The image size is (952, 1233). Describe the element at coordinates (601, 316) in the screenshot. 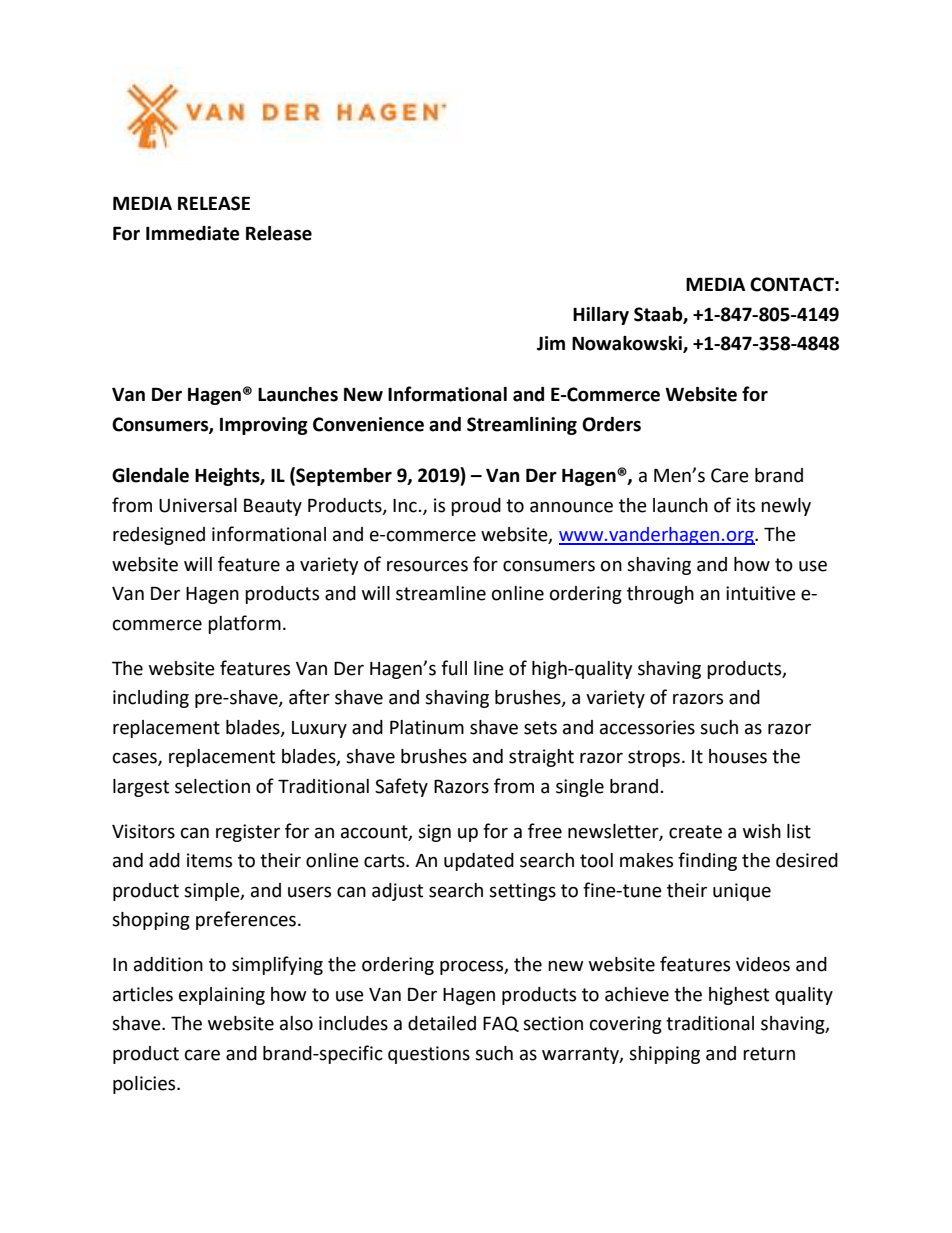

I see `Hillary` at that location.
